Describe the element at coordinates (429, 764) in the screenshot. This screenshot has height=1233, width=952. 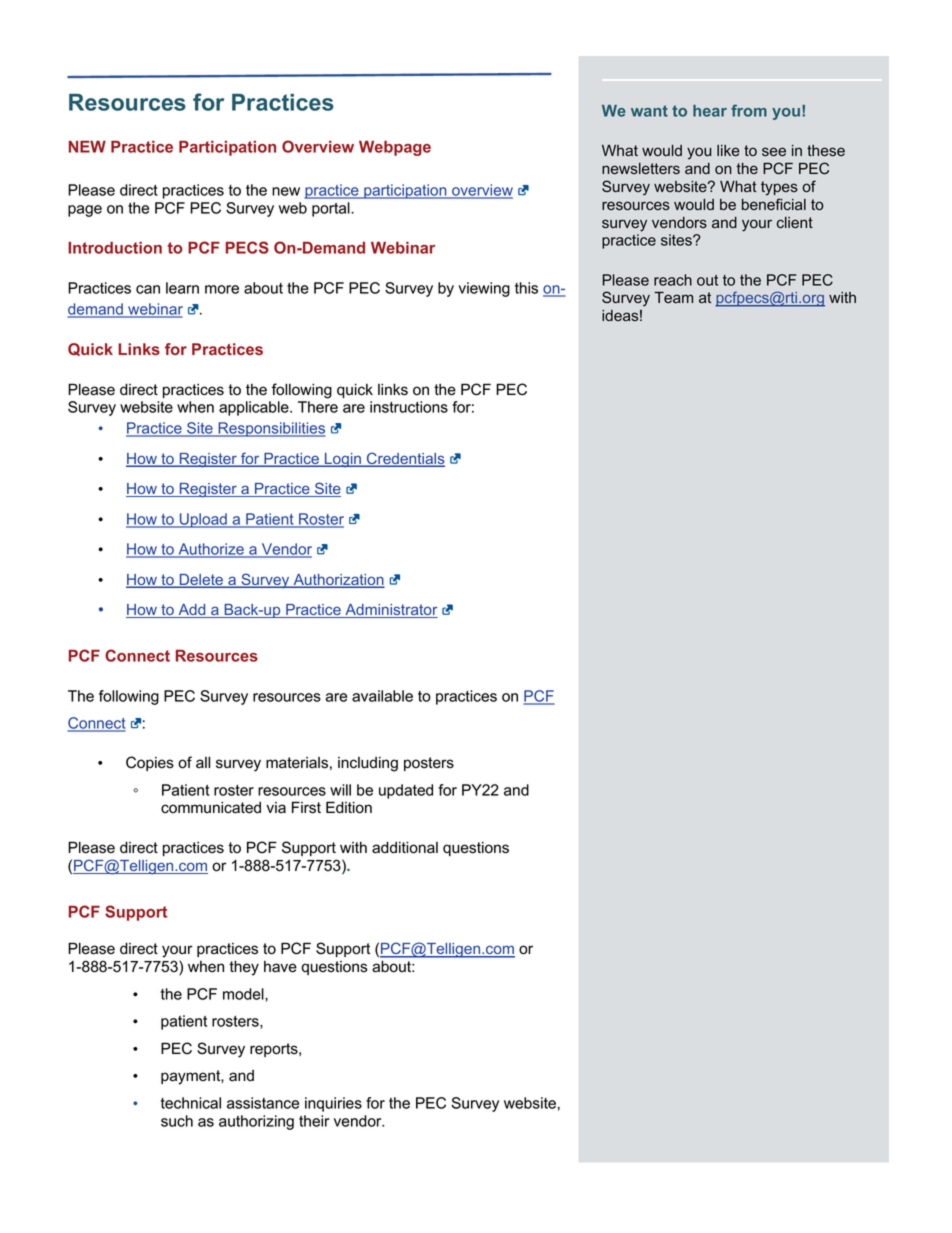
I see `posters` at that location.
